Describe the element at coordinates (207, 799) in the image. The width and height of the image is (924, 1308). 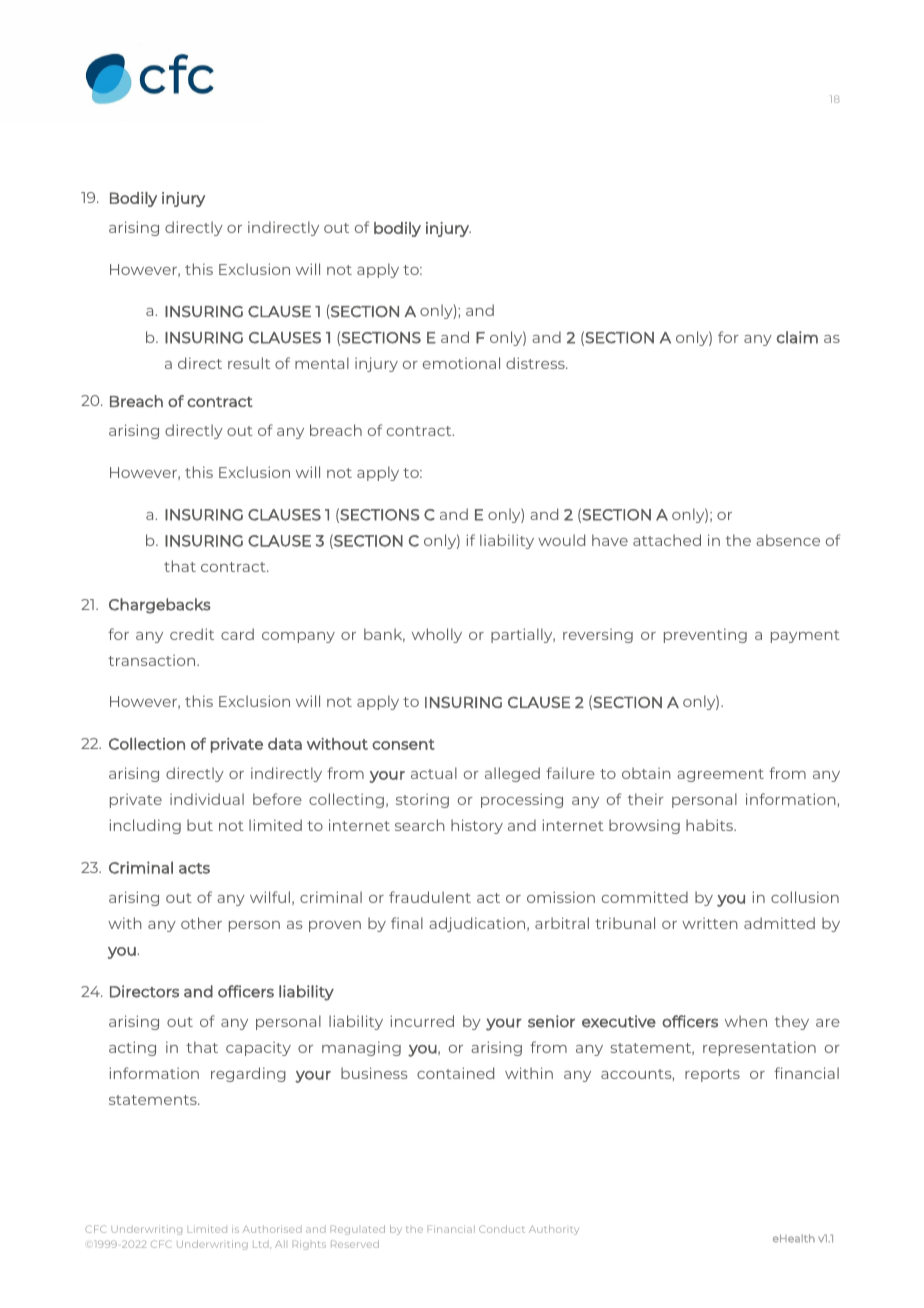
I see `individual` at that location.
